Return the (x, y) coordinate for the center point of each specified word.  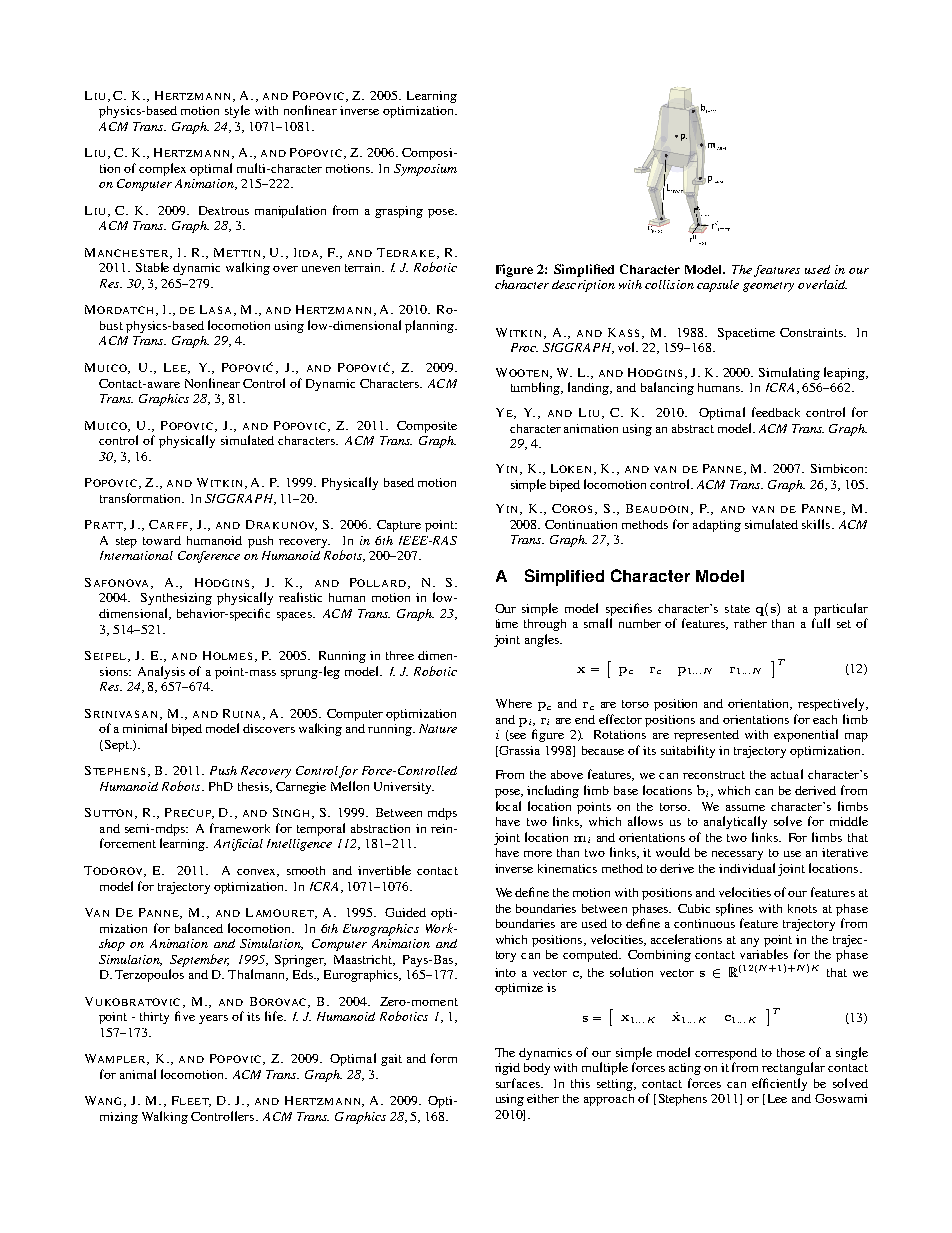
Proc (524, 347)
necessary (737, 855)
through (545, 625)
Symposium (425, 170)
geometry (768, 287)
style (237, 111)
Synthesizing (176, 599)
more (538, 854)
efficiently (779, 1084)
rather (750, 623)
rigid (507, 1069)
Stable (152, 267)
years (213, 1019)
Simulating (789, 373)
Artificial (238, 845)
